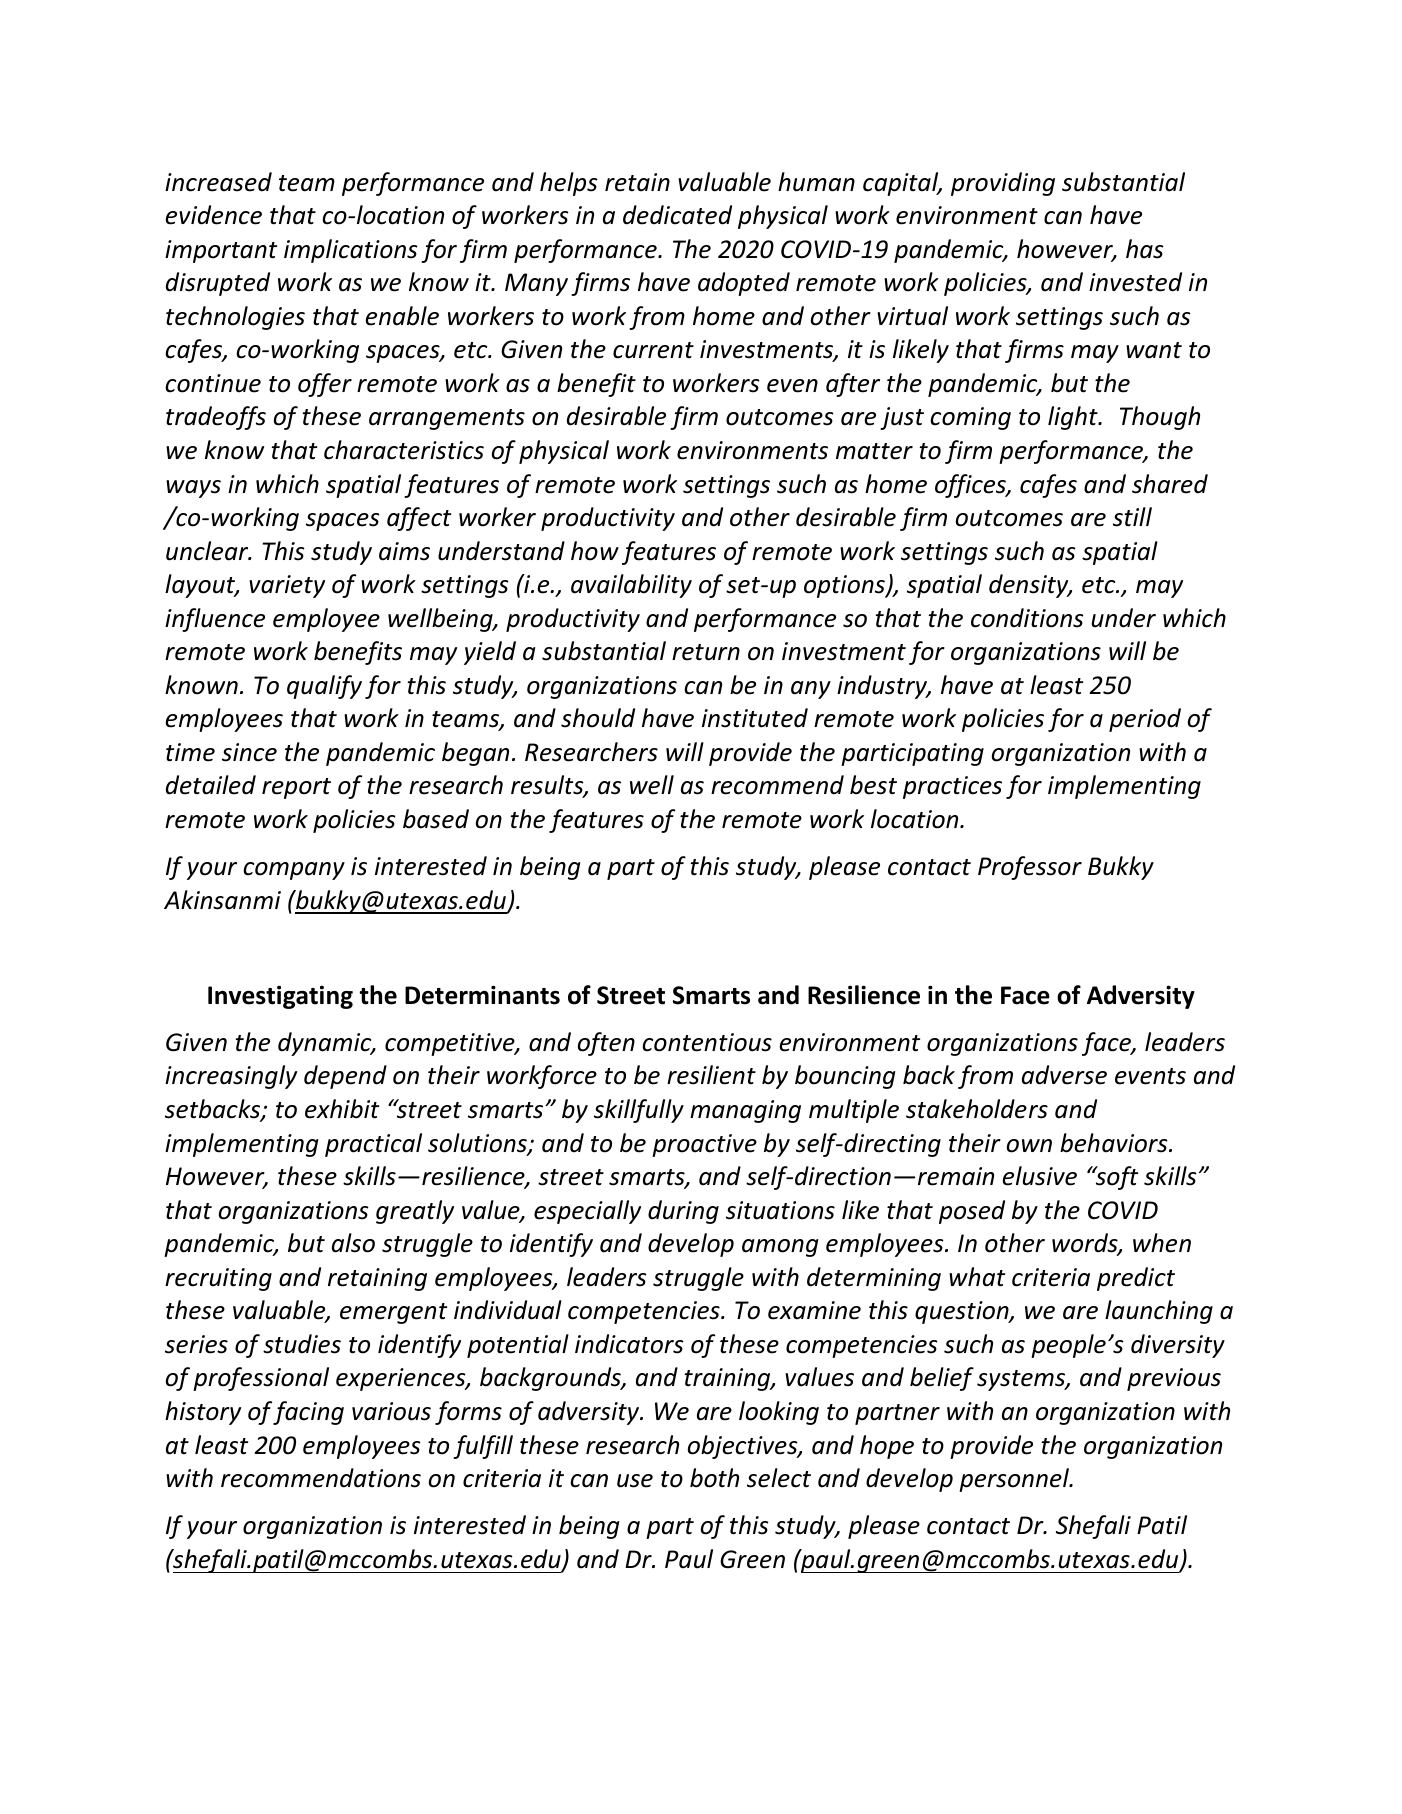  Describe the element at coordinates (1064, 1075) in the document. I see `adverse` at that location.
